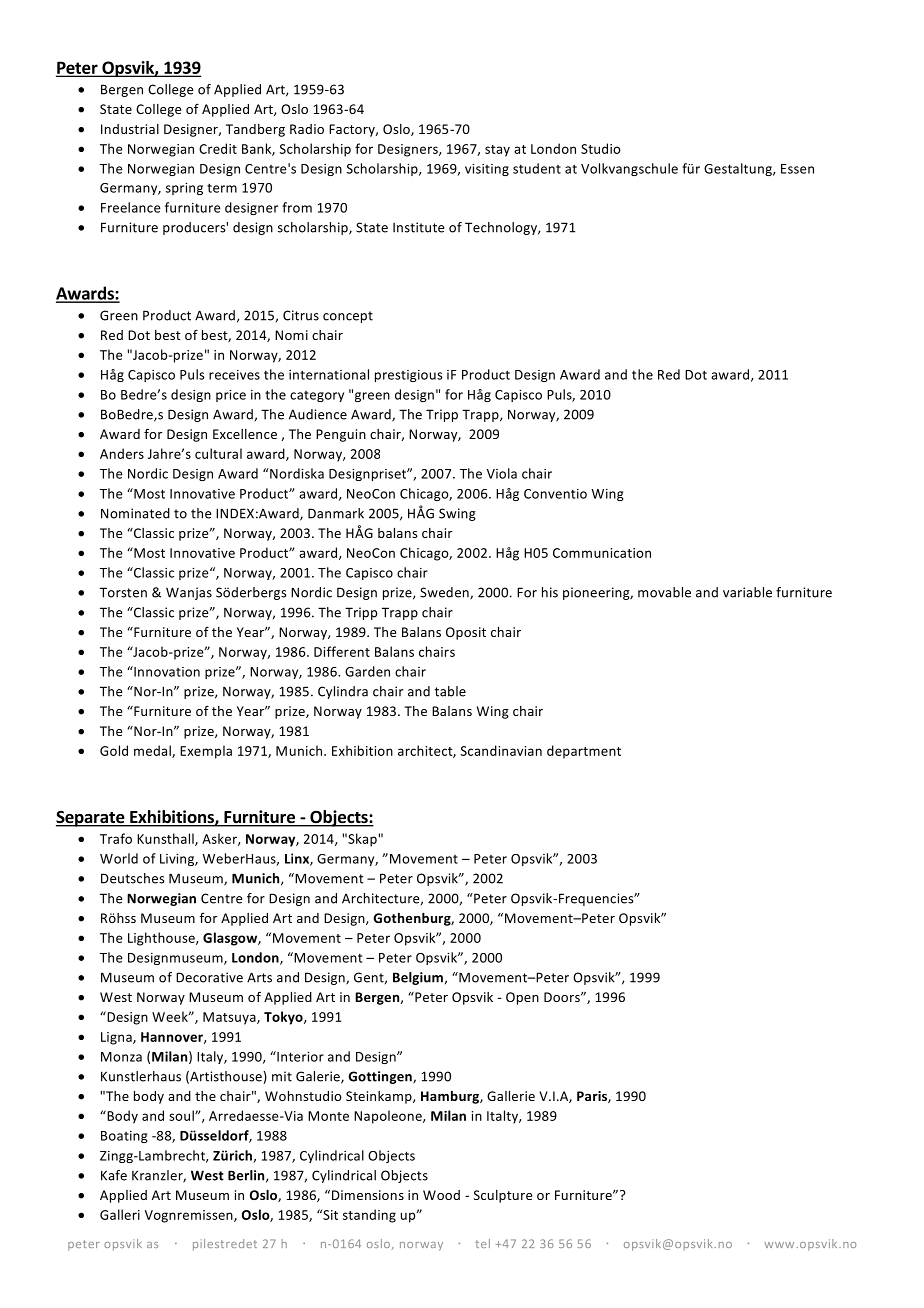  What do you see at coordinates (503, 1196) in the screenshot?
I see `Sculpture` at bounding box center [503, 1196].
